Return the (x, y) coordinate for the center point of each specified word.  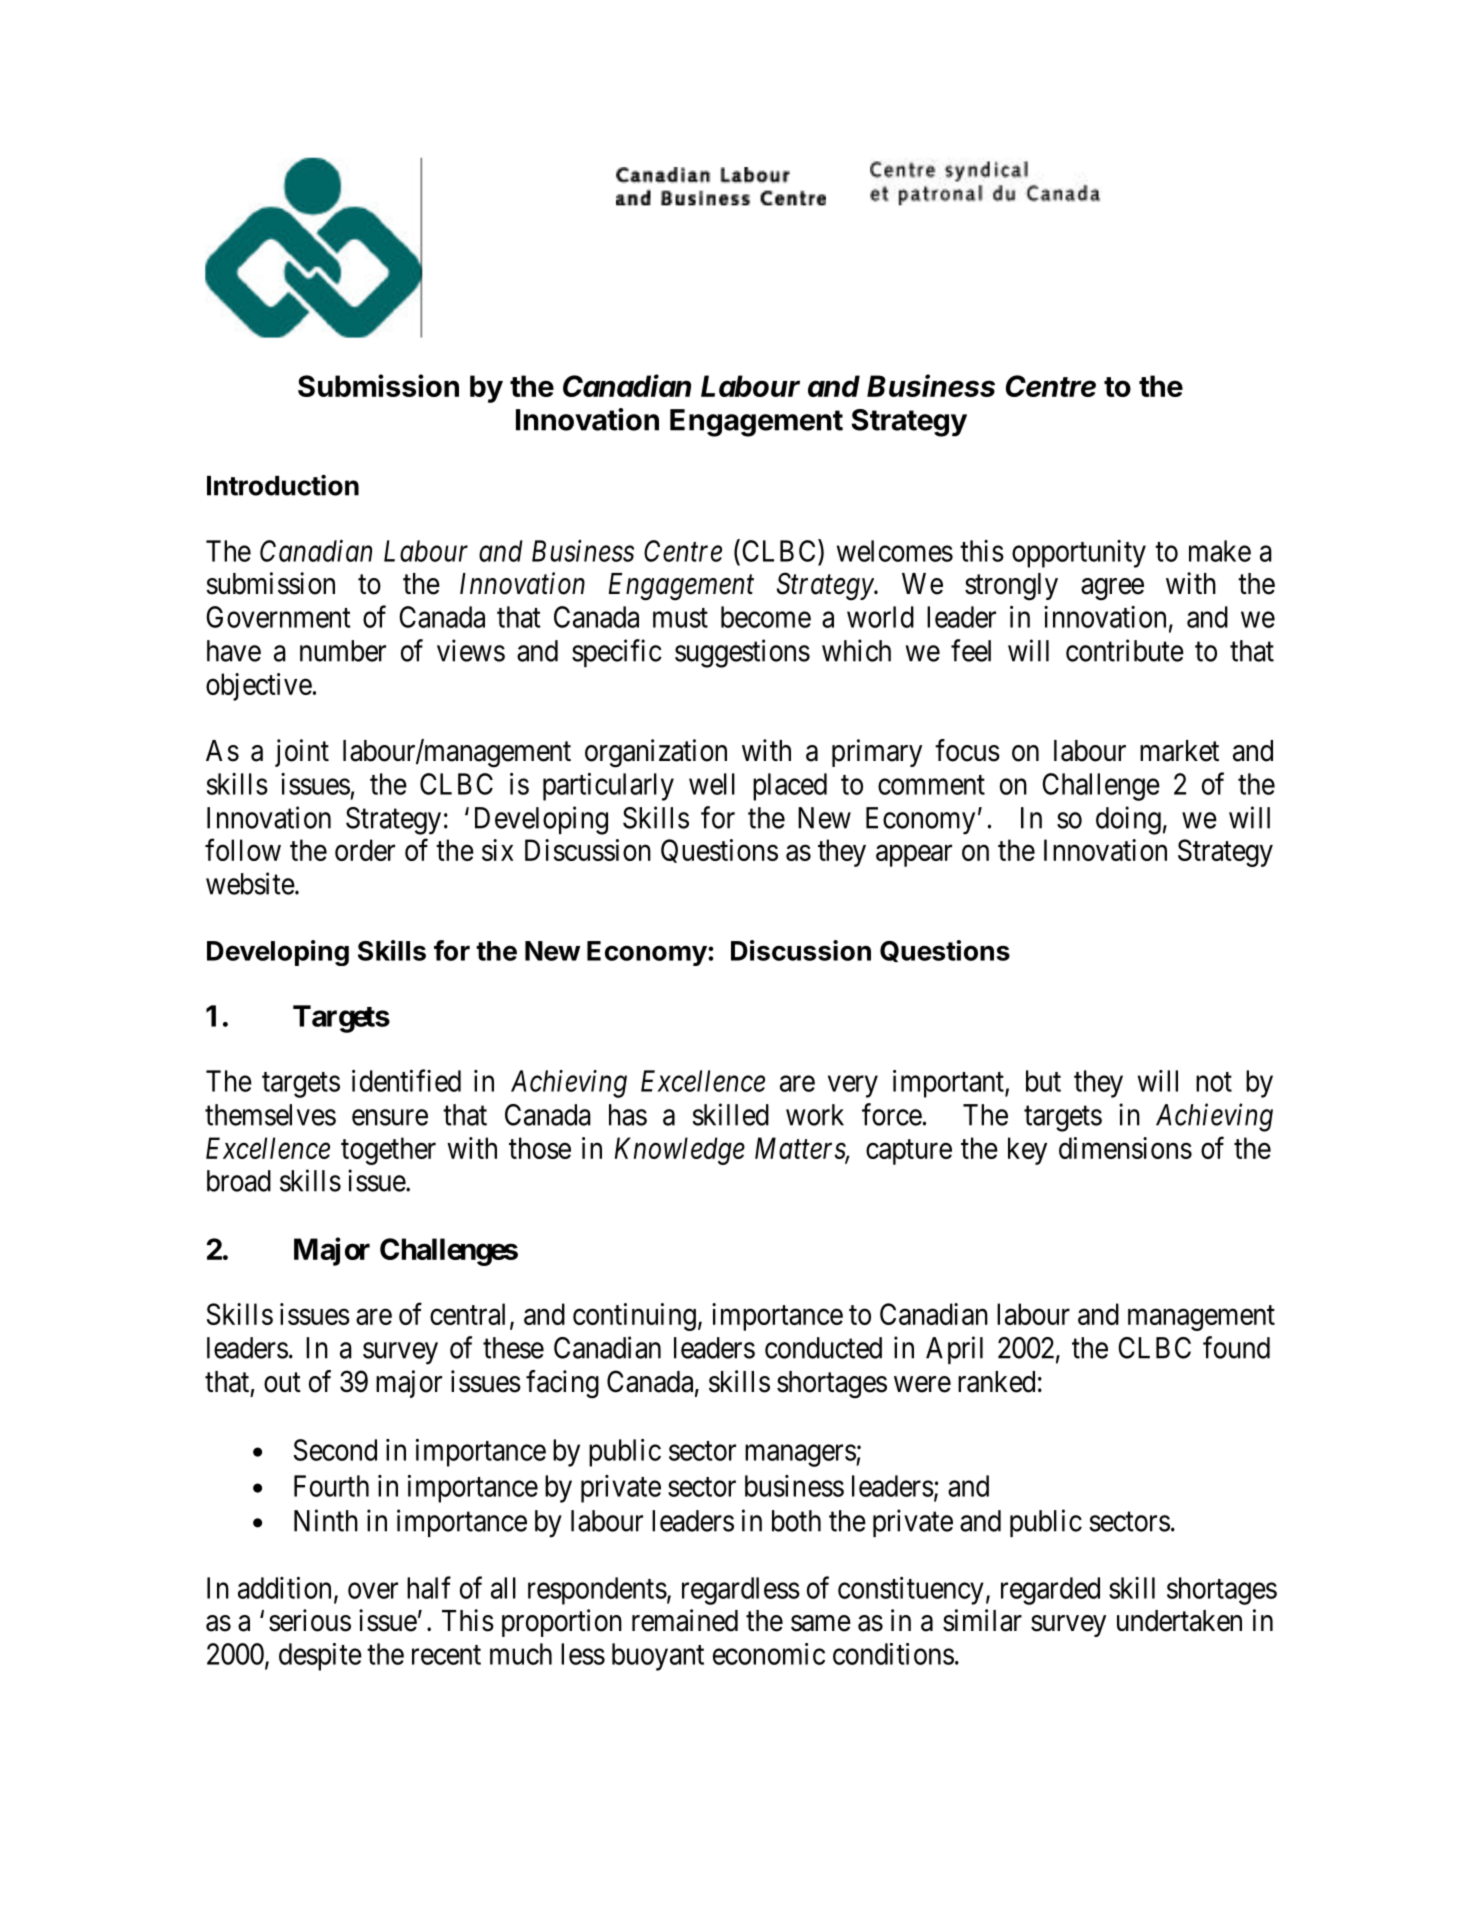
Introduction (283, 485)
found (1236, 1347)
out (282, 1383)
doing (1128, 820)
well (712, 784)
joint (302, 753)
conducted (823, 1348)
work (815, 1115)
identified (406, 1080)
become (766, 617)
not (1214, 1082)
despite (320, 1657)
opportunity (1079, 554)
